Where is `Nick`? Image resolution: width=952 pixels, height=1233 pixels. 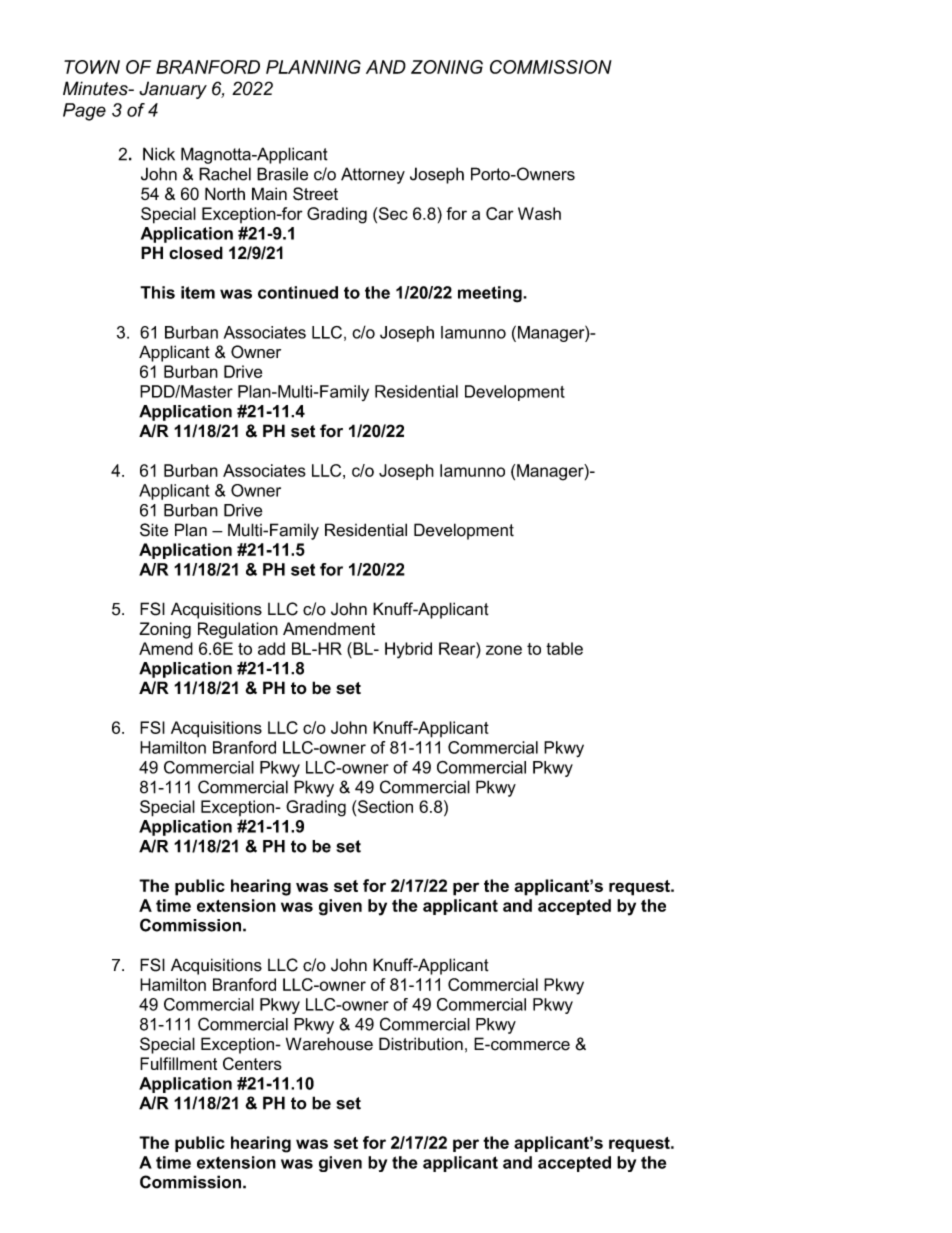
Nick is located at coordinates (159, 154).
